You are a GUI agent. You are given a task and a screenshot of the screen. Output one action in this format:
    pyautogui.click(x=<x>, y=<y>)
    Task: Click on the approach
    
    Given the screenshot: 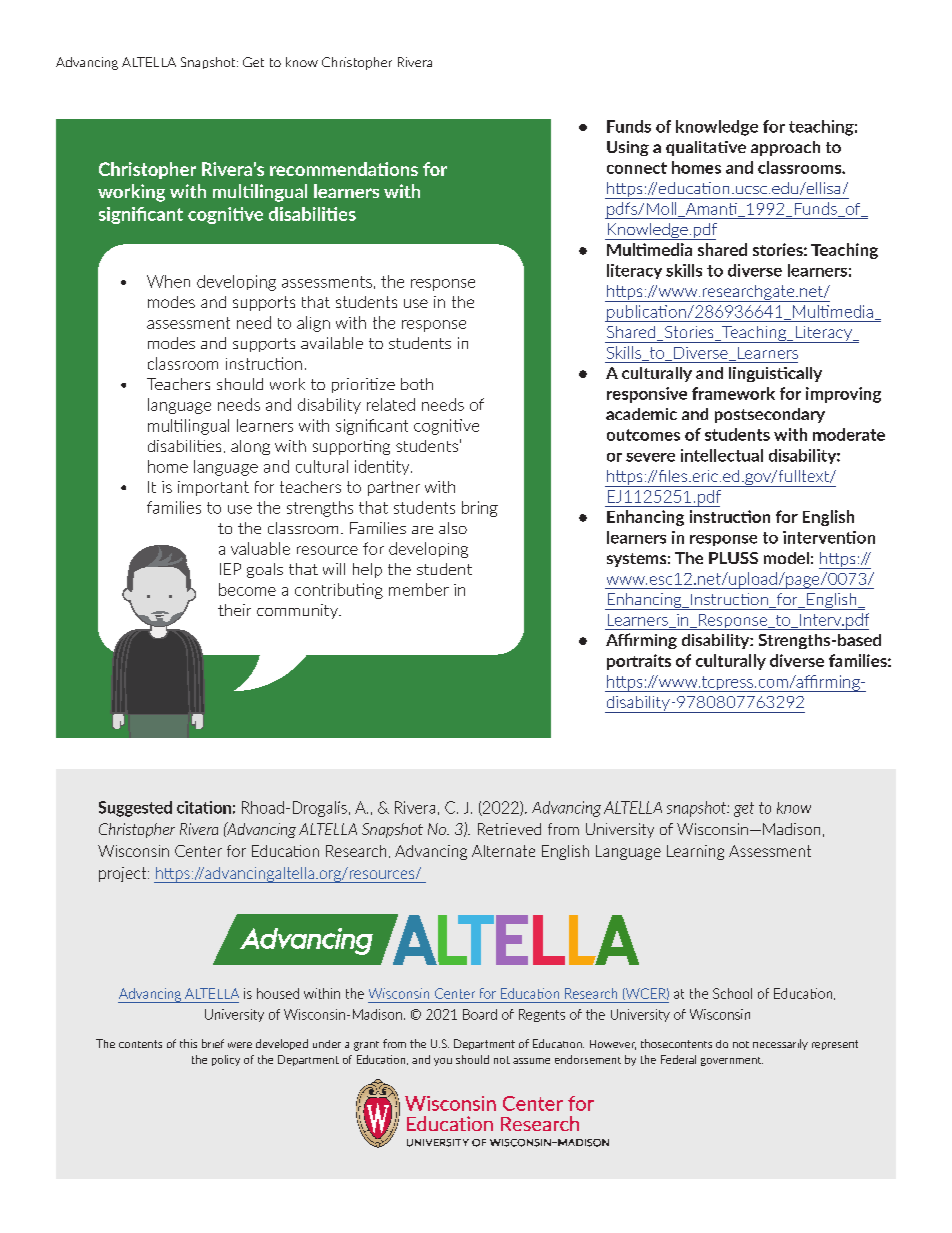 What is the action you would take?
    pyautogui.click(x=785, y=148)
